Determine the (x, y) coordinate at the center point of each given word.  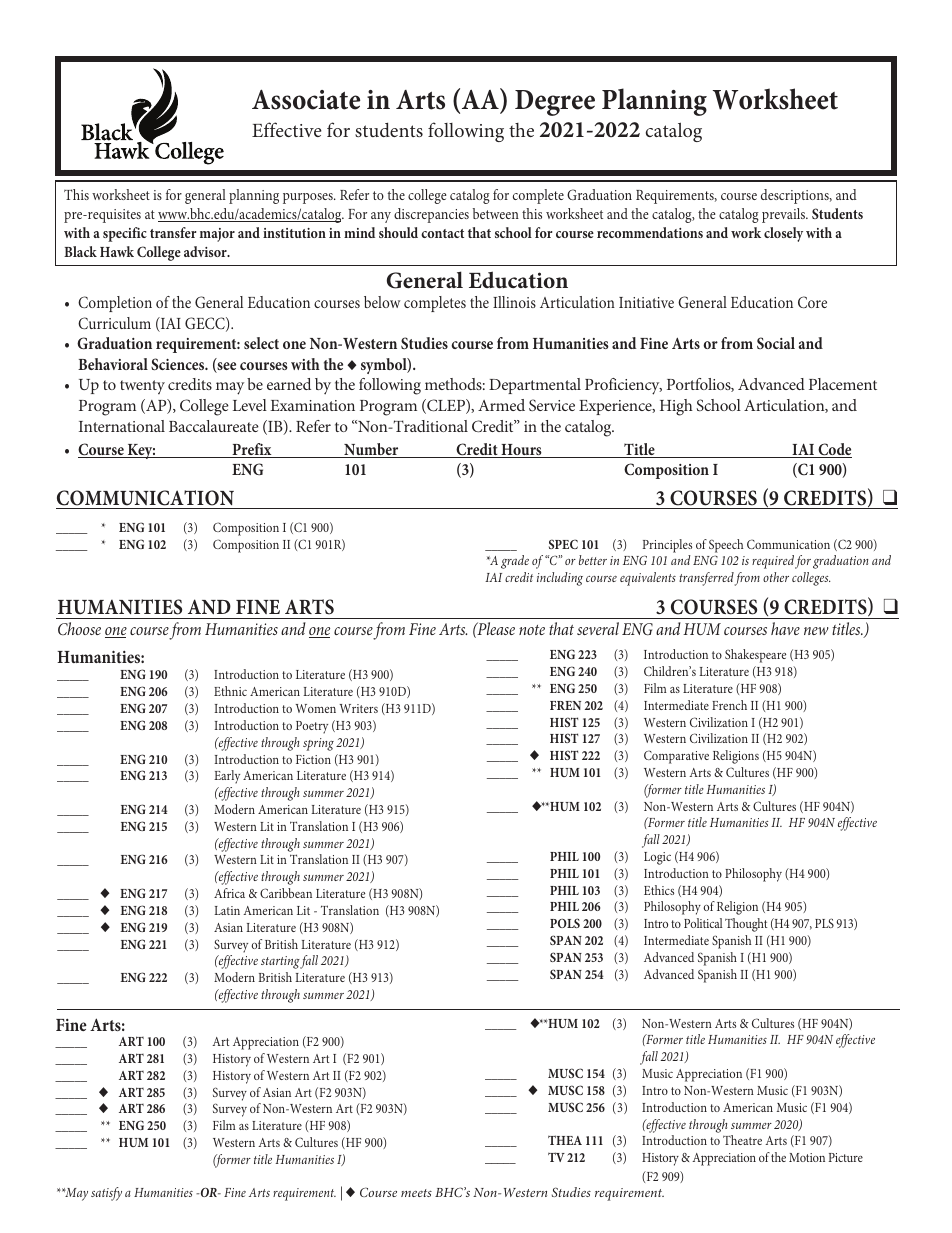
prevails (785, 215)
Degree (555, 103)
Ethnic (230, 691)
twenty (142, 387)
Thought (746, 925)
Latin (227, 910)
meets (416, 1193)
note (532, 630)
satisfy (106, 1194)
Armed (501, 405)
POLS (565, 923)
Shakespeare (755, 656)
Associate (306, 99)
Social (776, 343)
